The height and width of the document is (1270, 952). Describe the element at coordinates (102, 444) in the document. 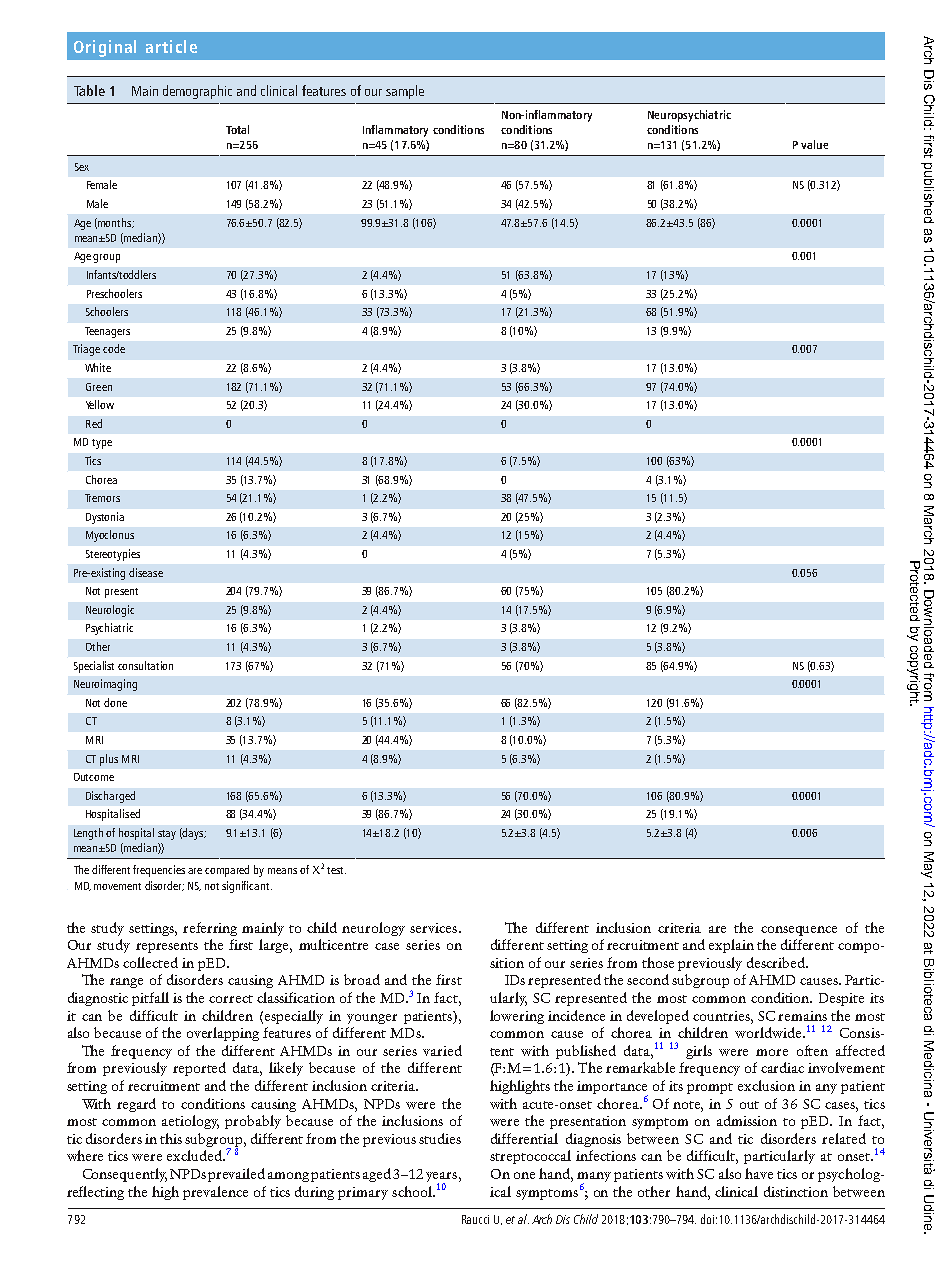

I see `type` at that location.
